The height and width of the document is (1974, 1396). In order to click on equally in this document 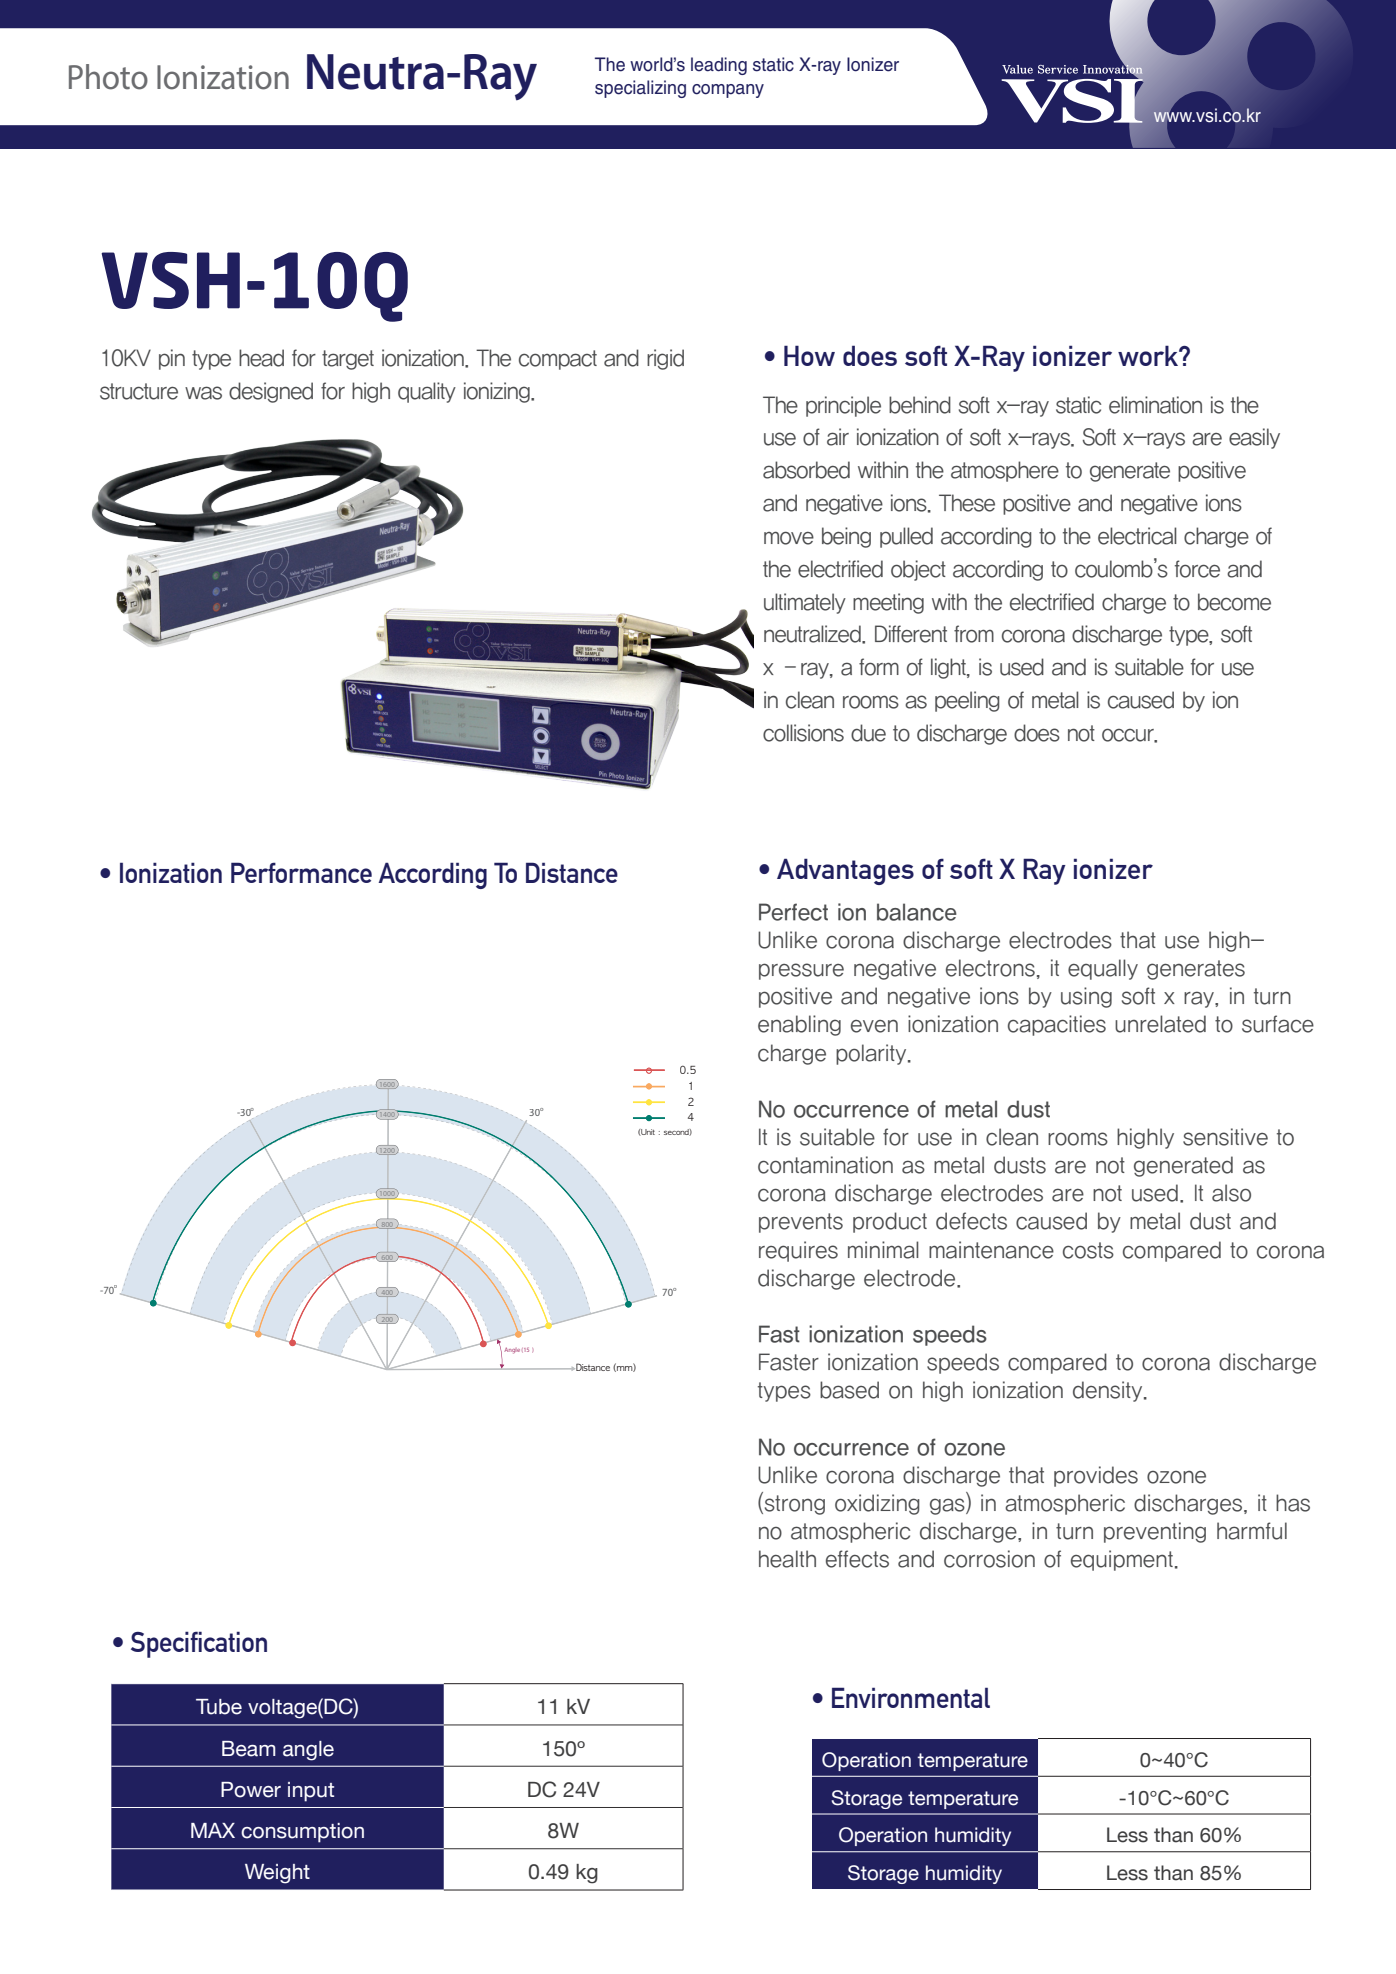, I will do `click(1103, 969)`.
